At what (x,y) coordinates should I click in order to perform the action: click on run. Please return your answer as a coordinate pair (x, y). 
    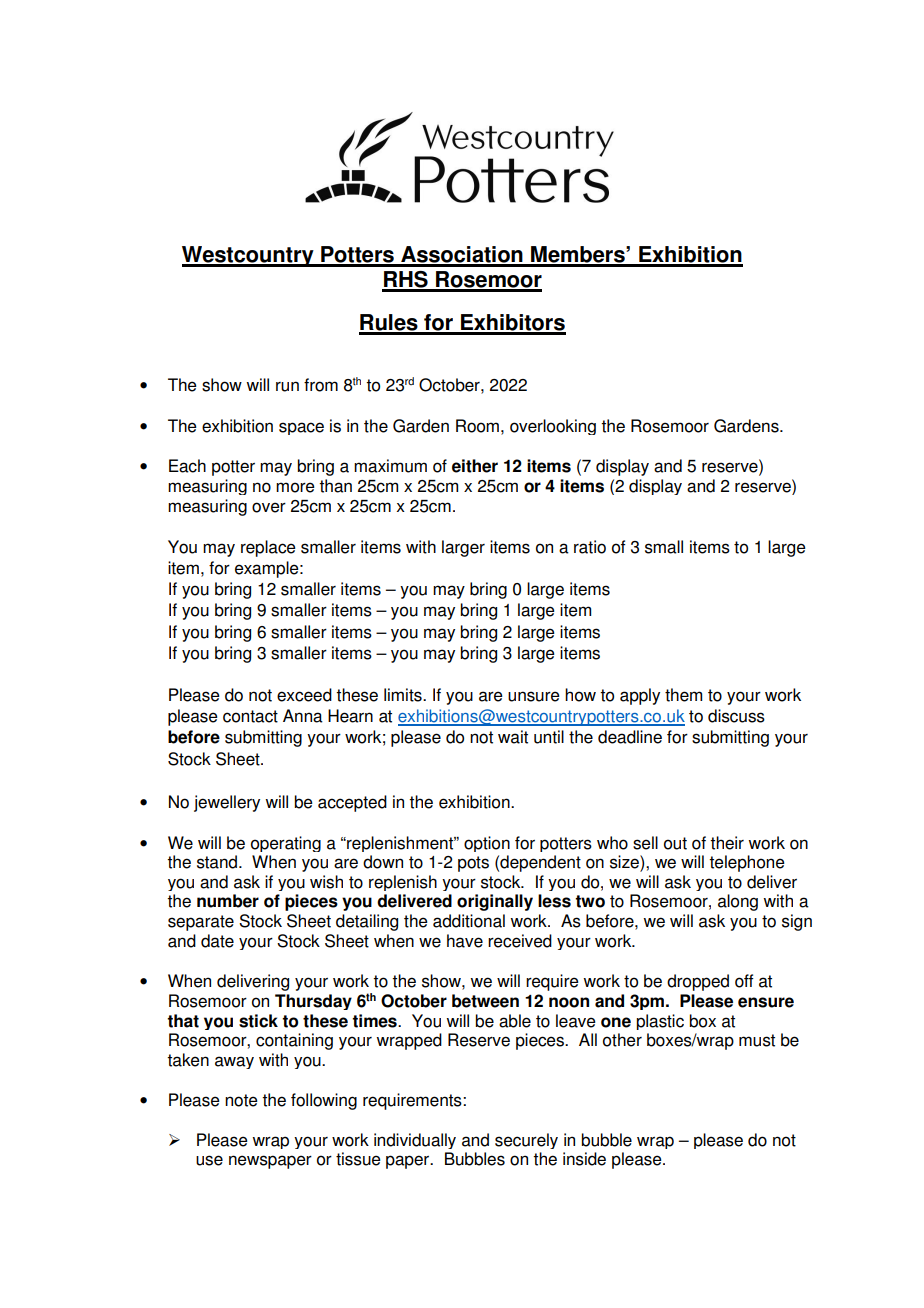
    Looking at the image, I should click on (287, 386).
